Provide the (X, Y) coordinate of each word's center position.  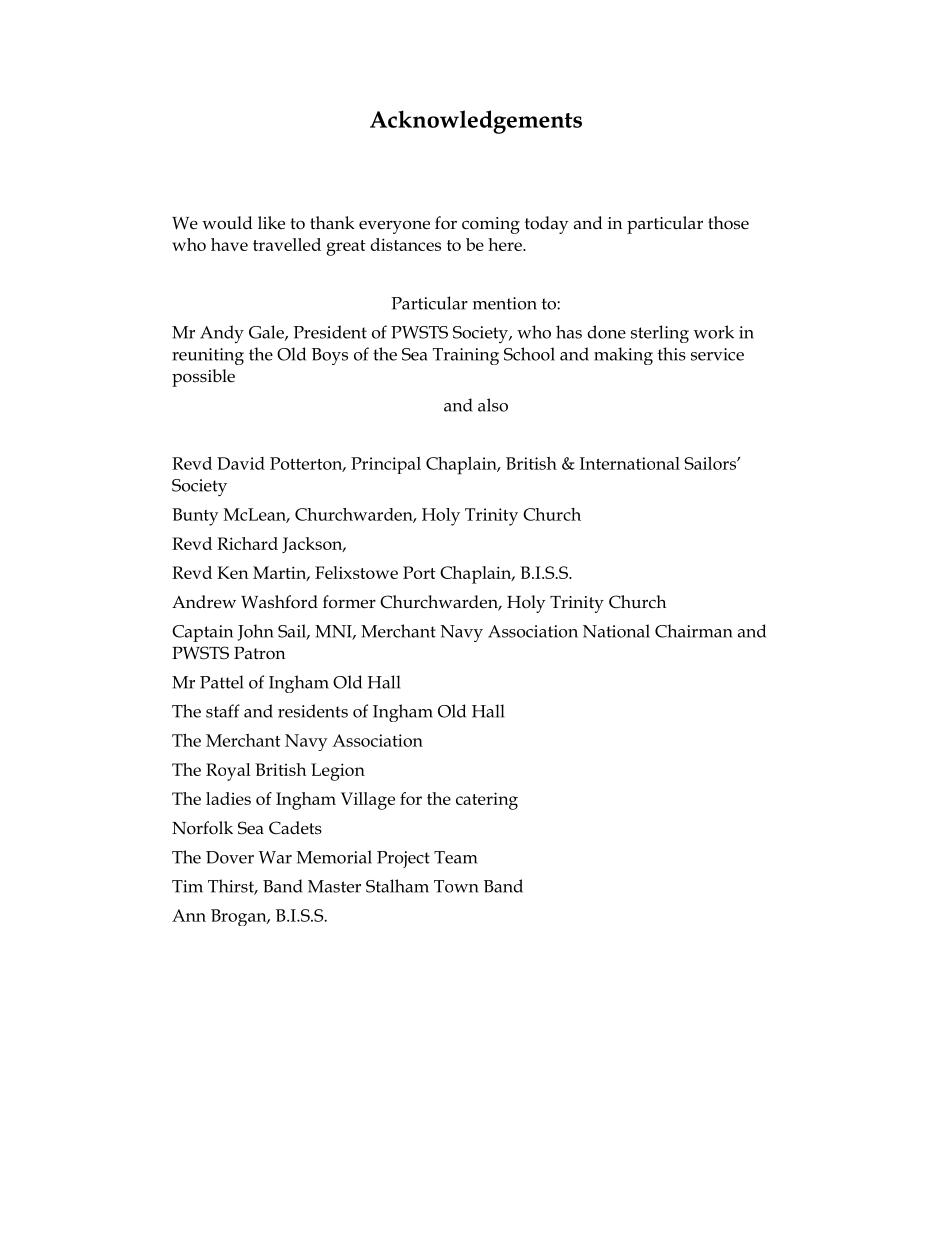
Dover (230, 857)
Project (403, 859)
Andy (222, 334)
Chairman (694, 631)
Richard (247, 543)
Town (456, 886)
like (271, 223)
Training (466, 356)
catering (487, 801)
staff (223, 711)
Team (456, 857)
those (728, 223)
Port (419, 572)
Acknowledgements (476, 122)
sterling (660, 334)
